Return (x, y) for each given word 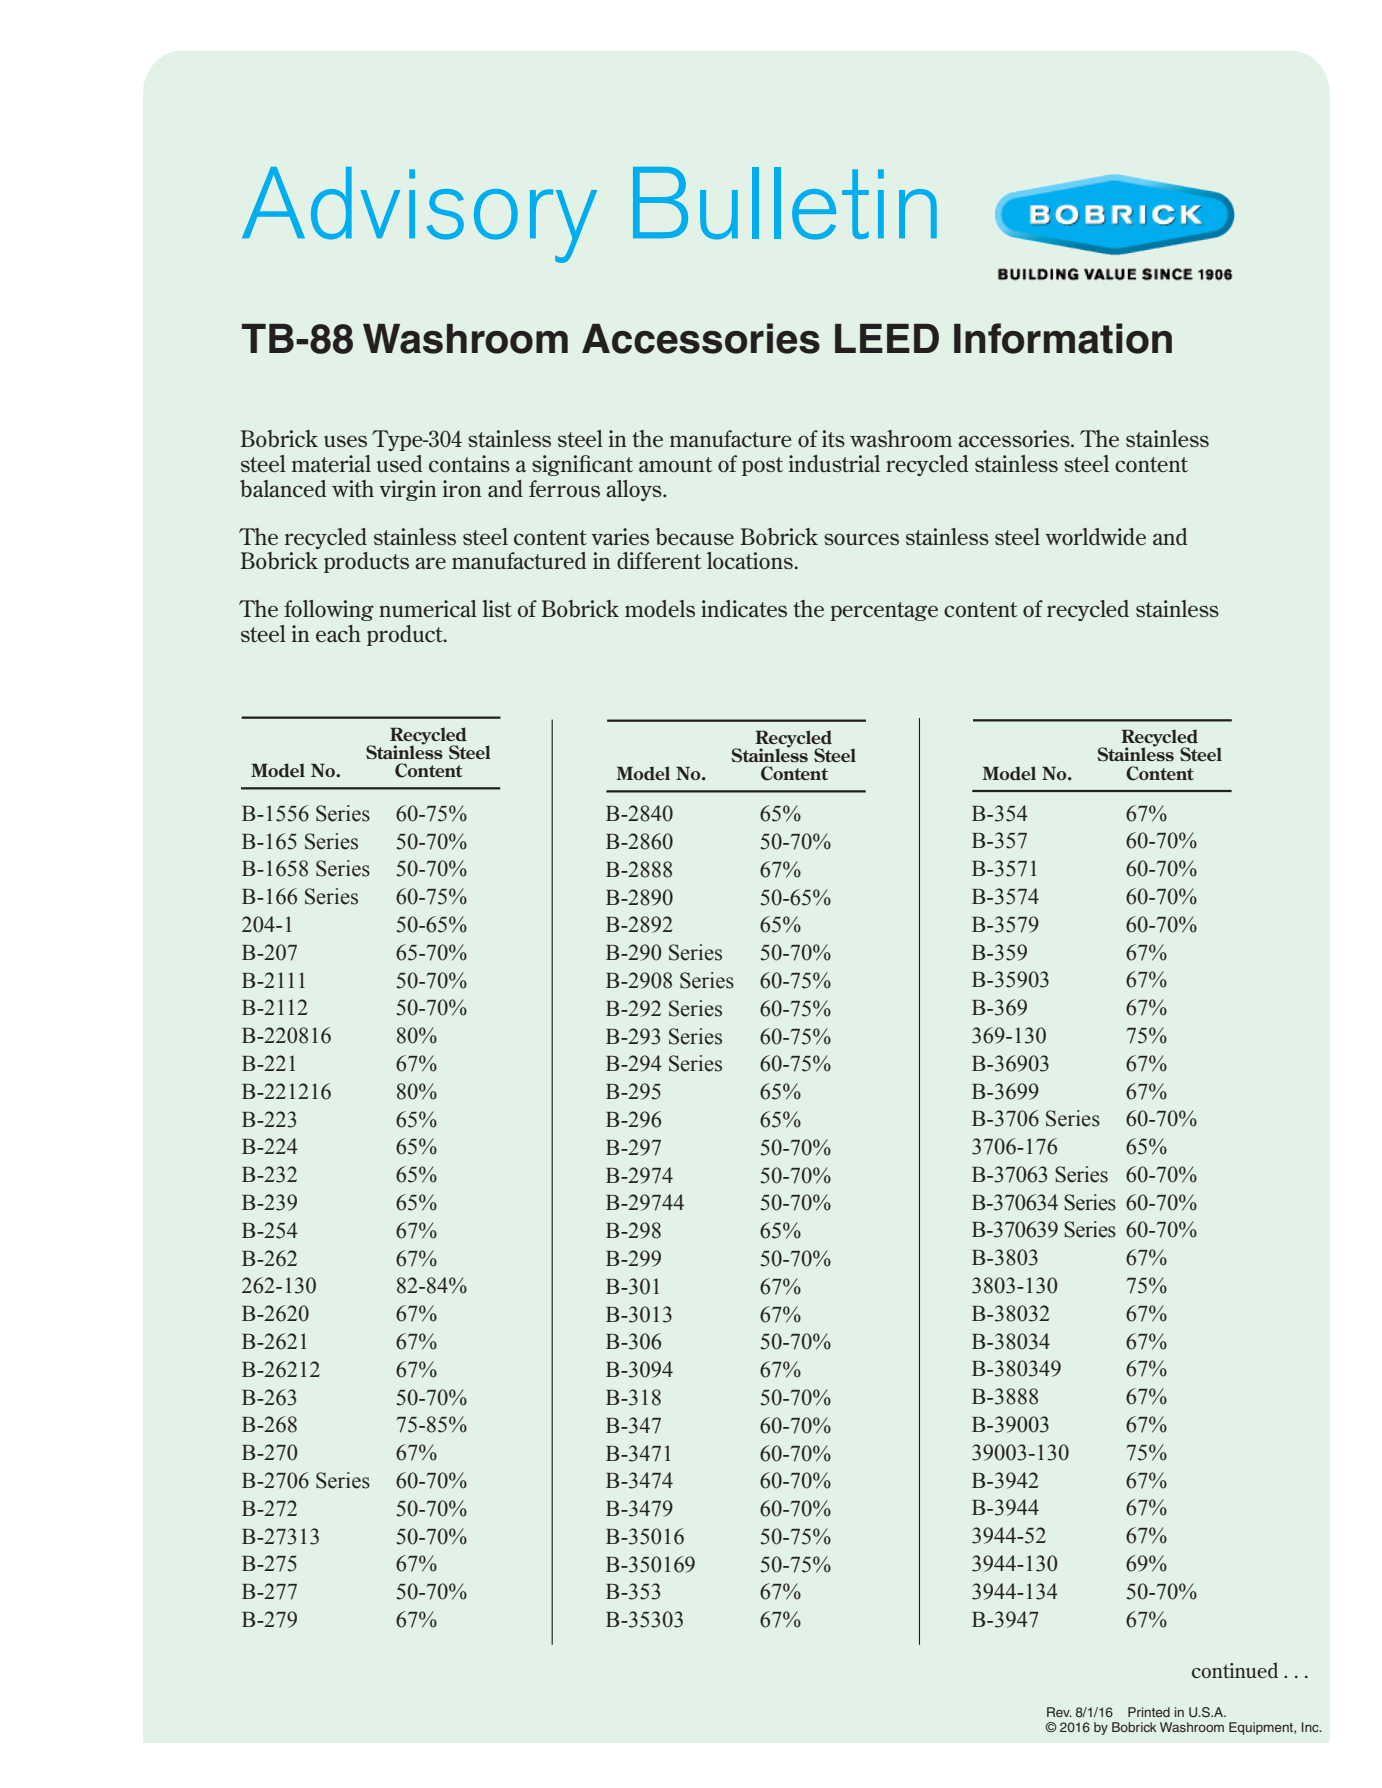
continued (1235, 1670)
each (338, 633)
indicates (744, 608)
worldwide (1095, 536)
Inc (1311, 1727)
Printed (1149, 1712)
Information (1063, 338)
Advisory (419, 215)
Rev (1059, 1712)
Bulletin (785, 203)
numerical (428, 608)
